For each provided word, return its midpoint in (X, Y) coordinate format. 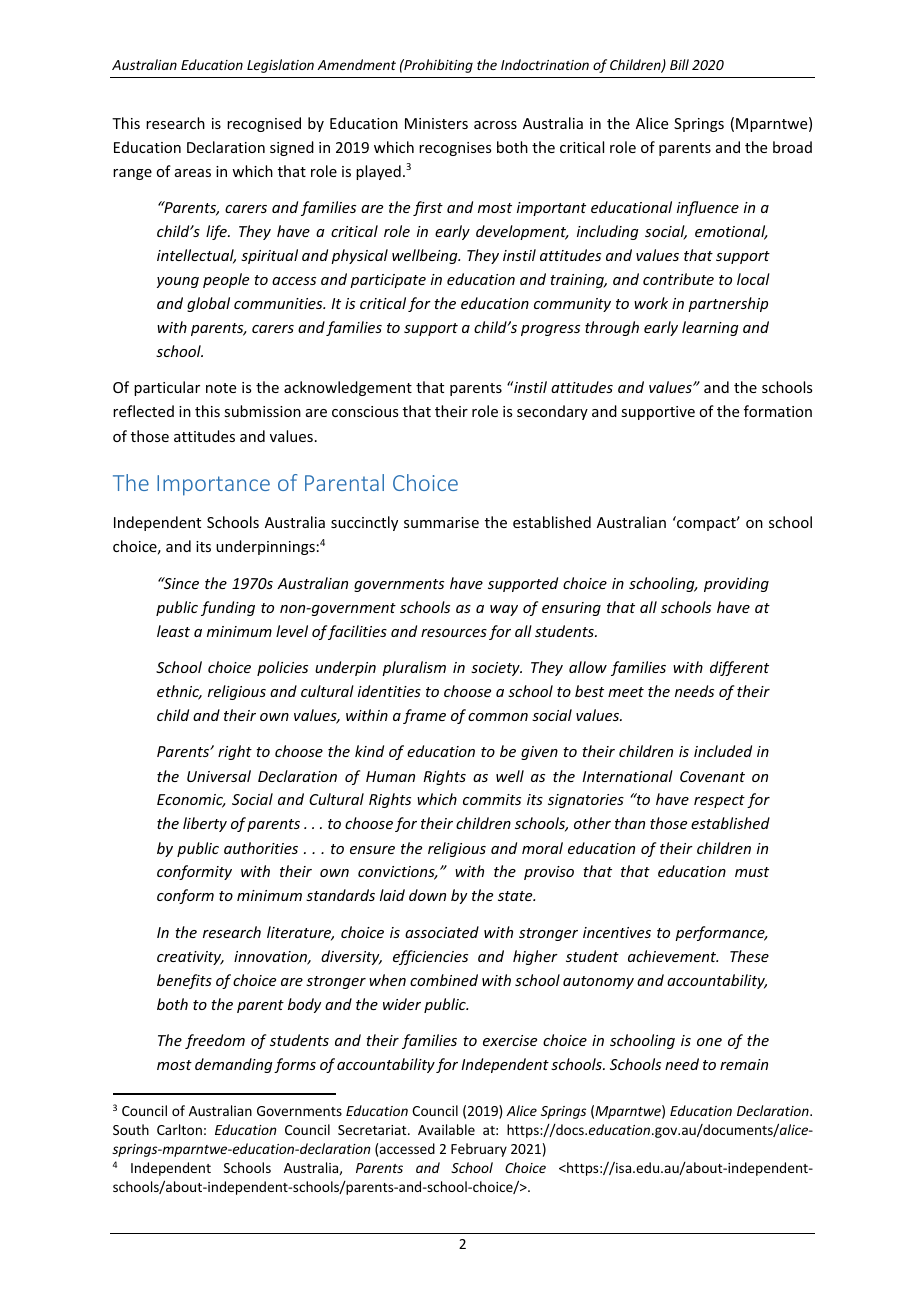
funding (228, 608)
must (752, 872)
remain (744, 1064)
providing (736, 584)
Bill (679, 64)
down (427, 895)
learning (710, 328)
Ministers (436, 123)
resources (454, 633)
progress (550, 330)
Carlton (179, 1129)
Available (446, 1129)
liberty (205, 824)
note (221, 388)
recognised (264, 124)
